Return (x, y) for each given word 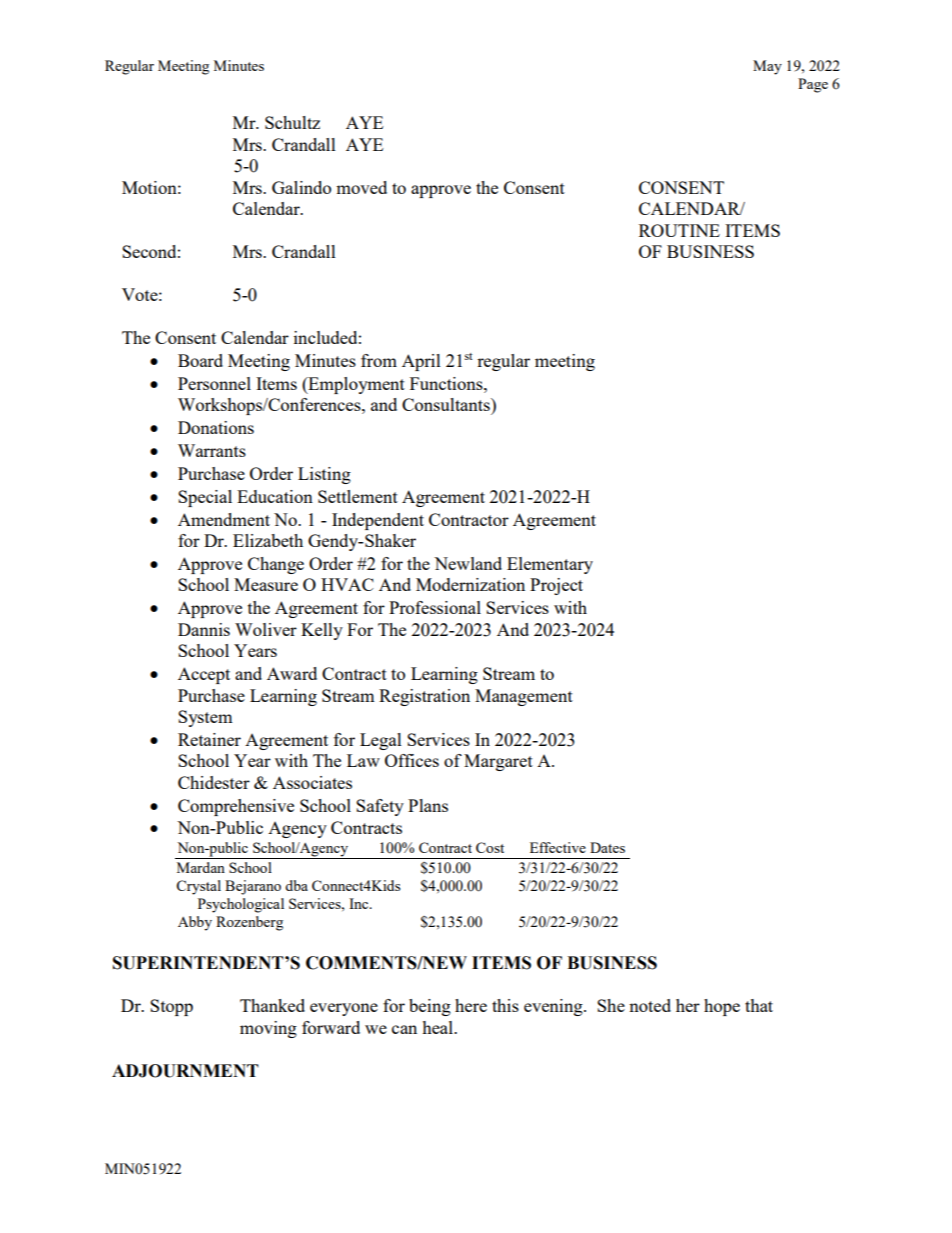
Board (200, 360)
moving (268, 1029)
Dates (607, 847)
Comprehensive (236, 807)
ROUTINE (679, 230)
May (767, 67)
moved (361, 187)
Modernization (470, 584)
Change (276, 565)
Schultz (292, 122)
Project (556, 586)
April (421, 362)
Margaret (498, 762)
